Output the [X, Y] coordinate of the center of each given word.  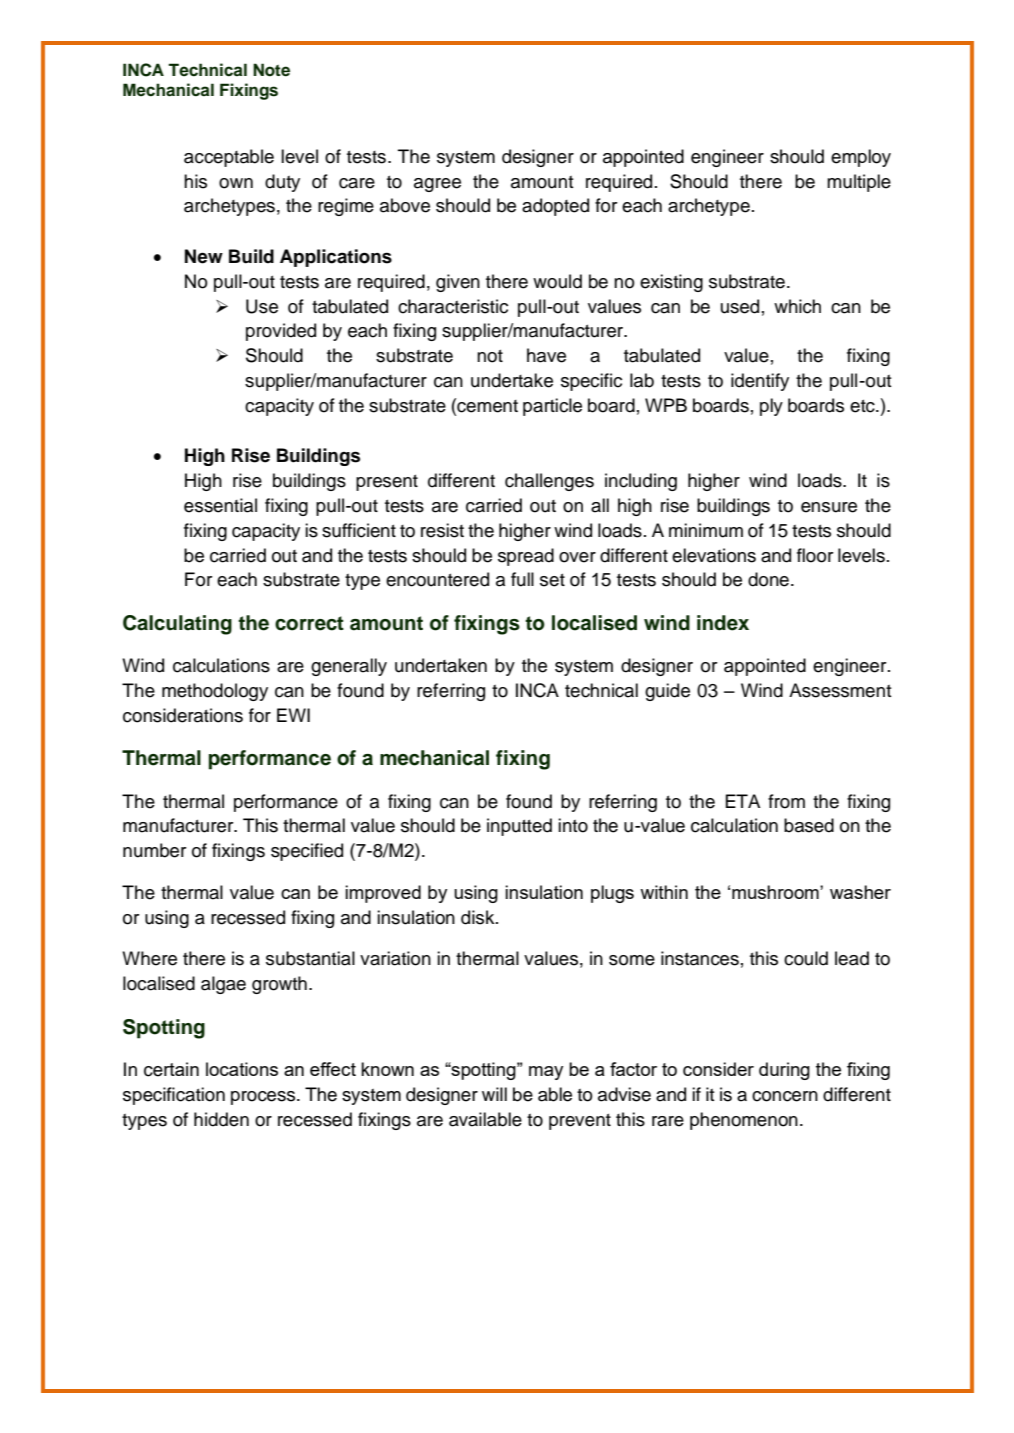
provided [281, 332]
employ [861, 158]
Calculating [177, 625]
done [768, 579]
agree [437, 185]
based [809, 825]
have [546, 355]
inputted [519, 827]
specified [307, 852]
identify [760, 382]
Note [271, 70]
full [522, 579]
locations [242, 1069]
